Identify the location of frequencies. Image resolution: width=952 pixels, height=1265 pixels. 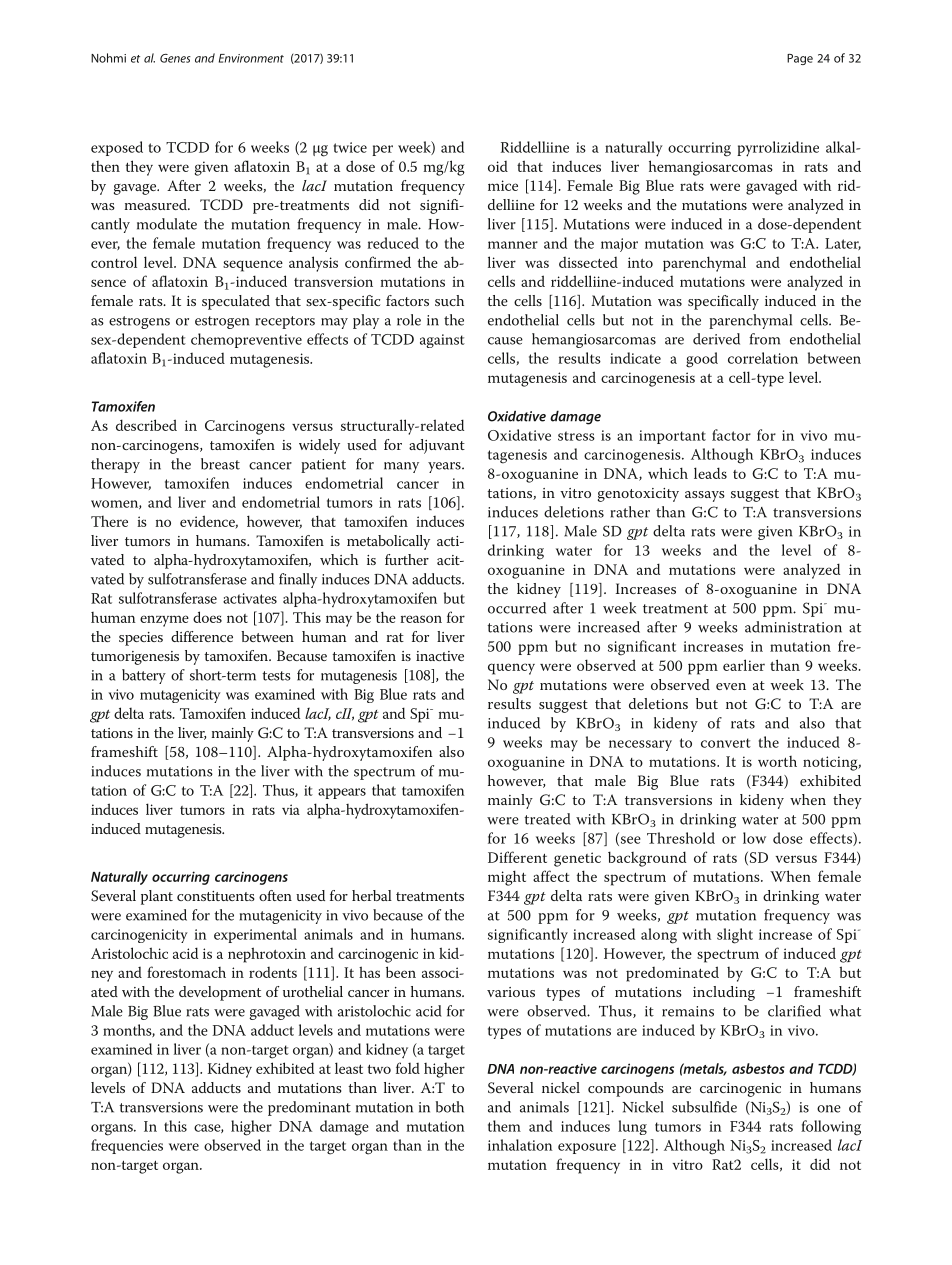
(127, 1146).
